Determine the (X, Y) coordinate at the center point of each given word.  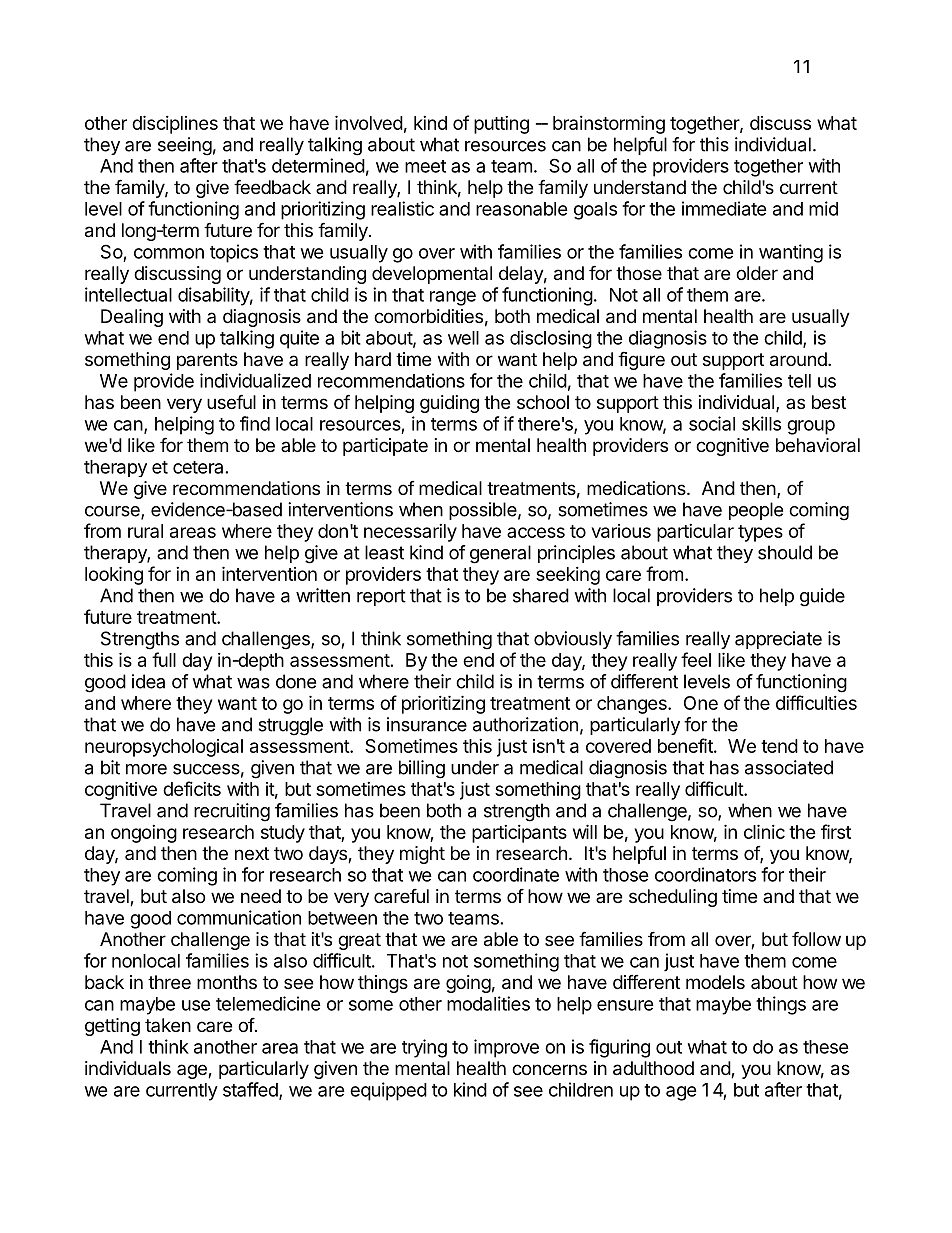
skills (761, 423)
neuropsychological (164, 748)
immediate (724, 208)
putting (501, 125)
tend (779, 746)
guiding (449, 404)
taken (168, 1025)
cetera (198, 467)
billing (422, 769)
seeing (185, 146)
